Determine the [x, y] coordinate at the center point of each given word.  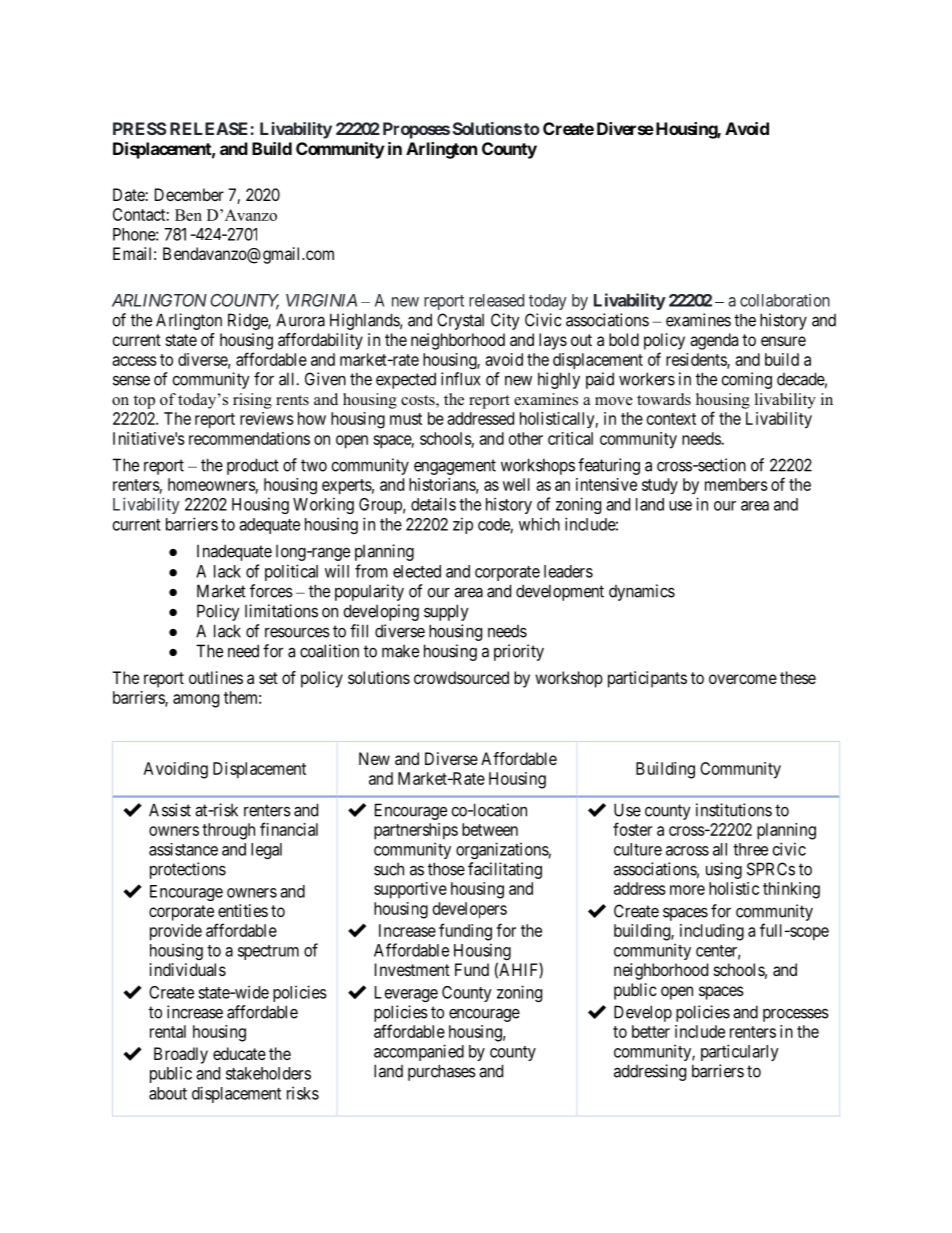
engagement [455, 467]
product [253, 466]
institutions [734, 810]
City [505, 321]
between [490, 829]
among [196, 701]
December [189, 194]
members [736, 484]
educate [239, 1053]
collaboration [785, 300]
